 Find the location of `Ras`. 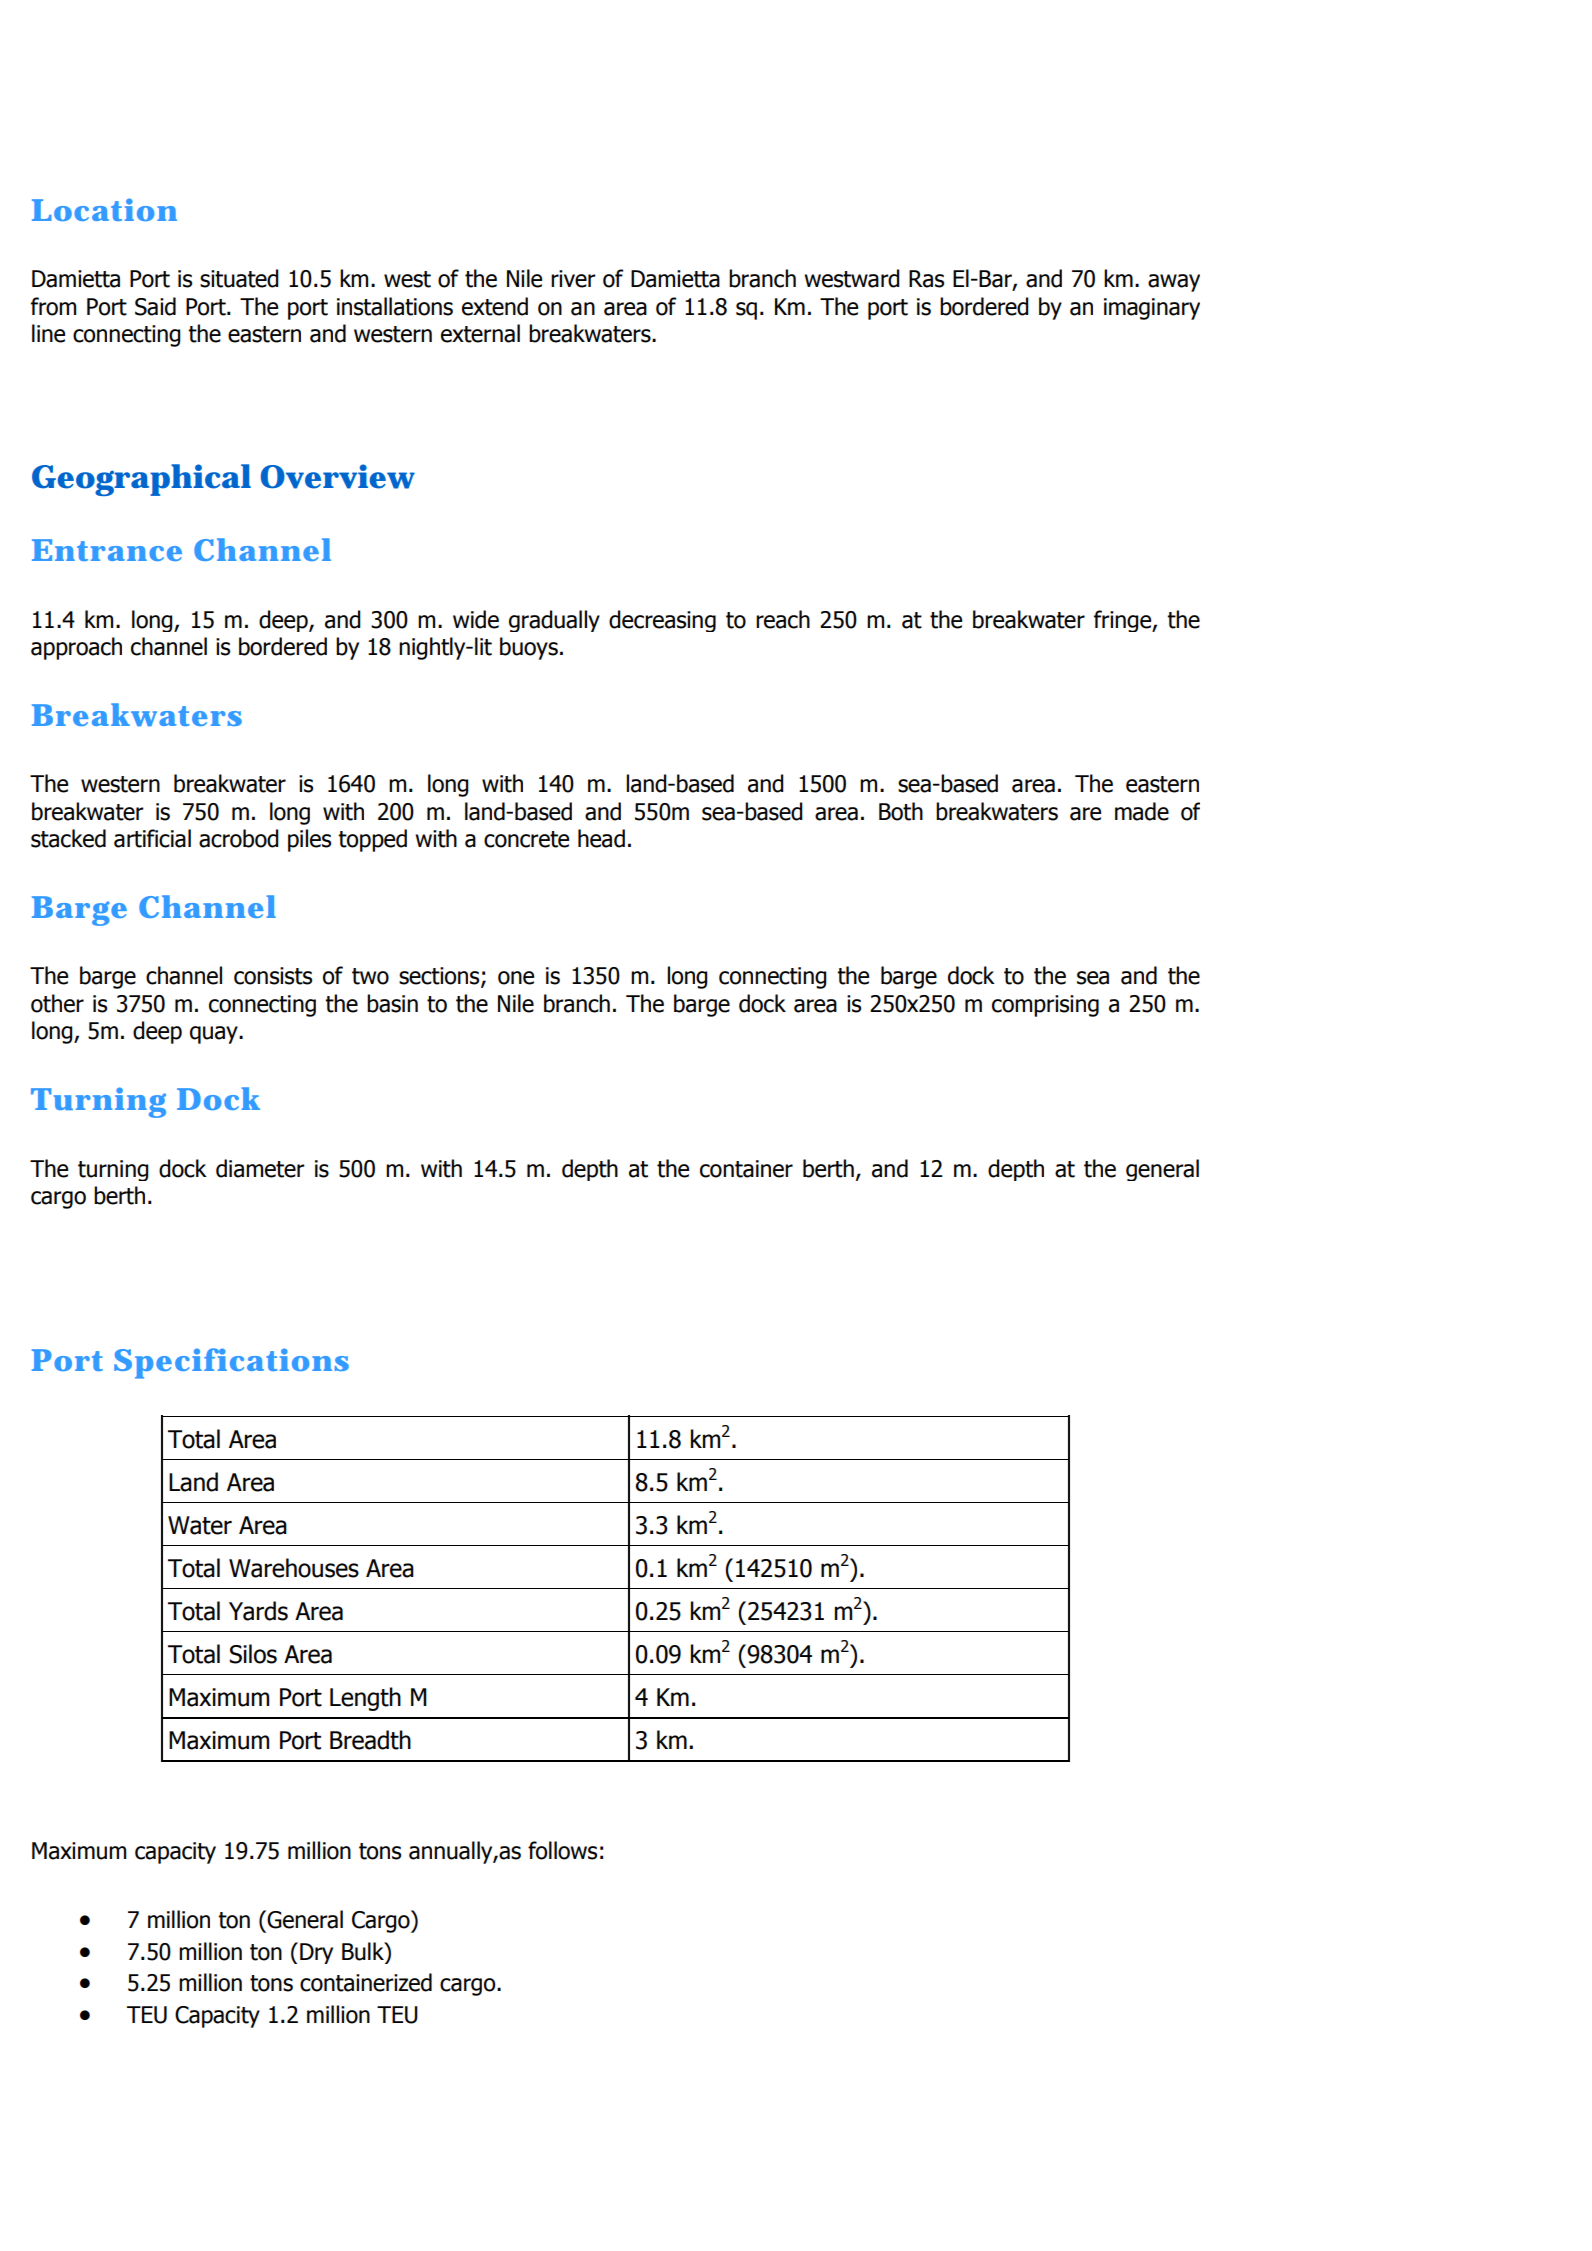

Ras is located at coordinates (926, 279).
